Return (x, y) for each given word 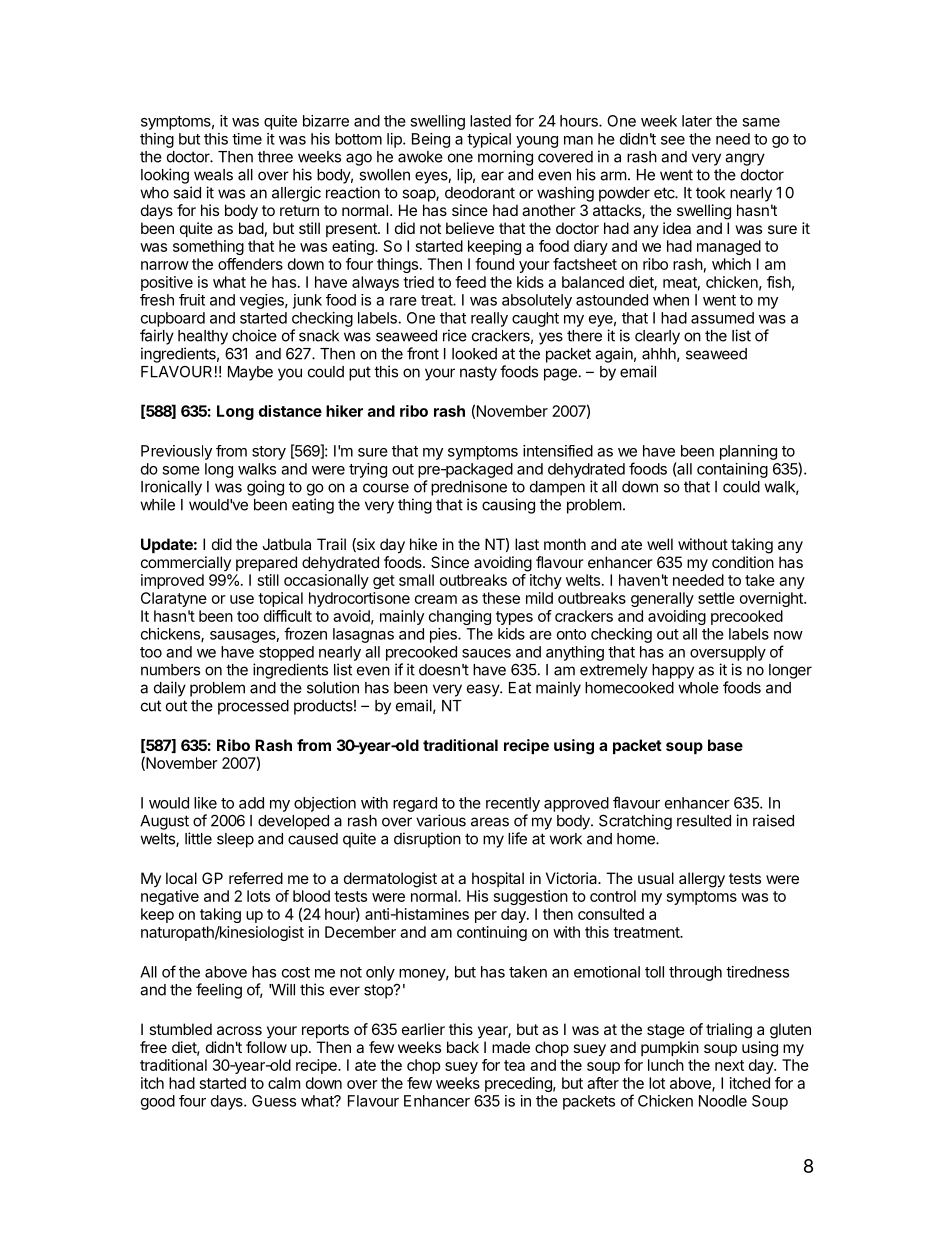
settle (716, 598)
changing (460, 617)
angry (745, 159)
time (247, 139)
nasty (478, 373)
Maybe (250, 373)
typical (489, 140)
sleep (235, 840)
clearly (657, 337)
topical (280, 599)
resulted (704, 821)
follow (266, 1047)
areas (490, 822)
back (463, 1047)
